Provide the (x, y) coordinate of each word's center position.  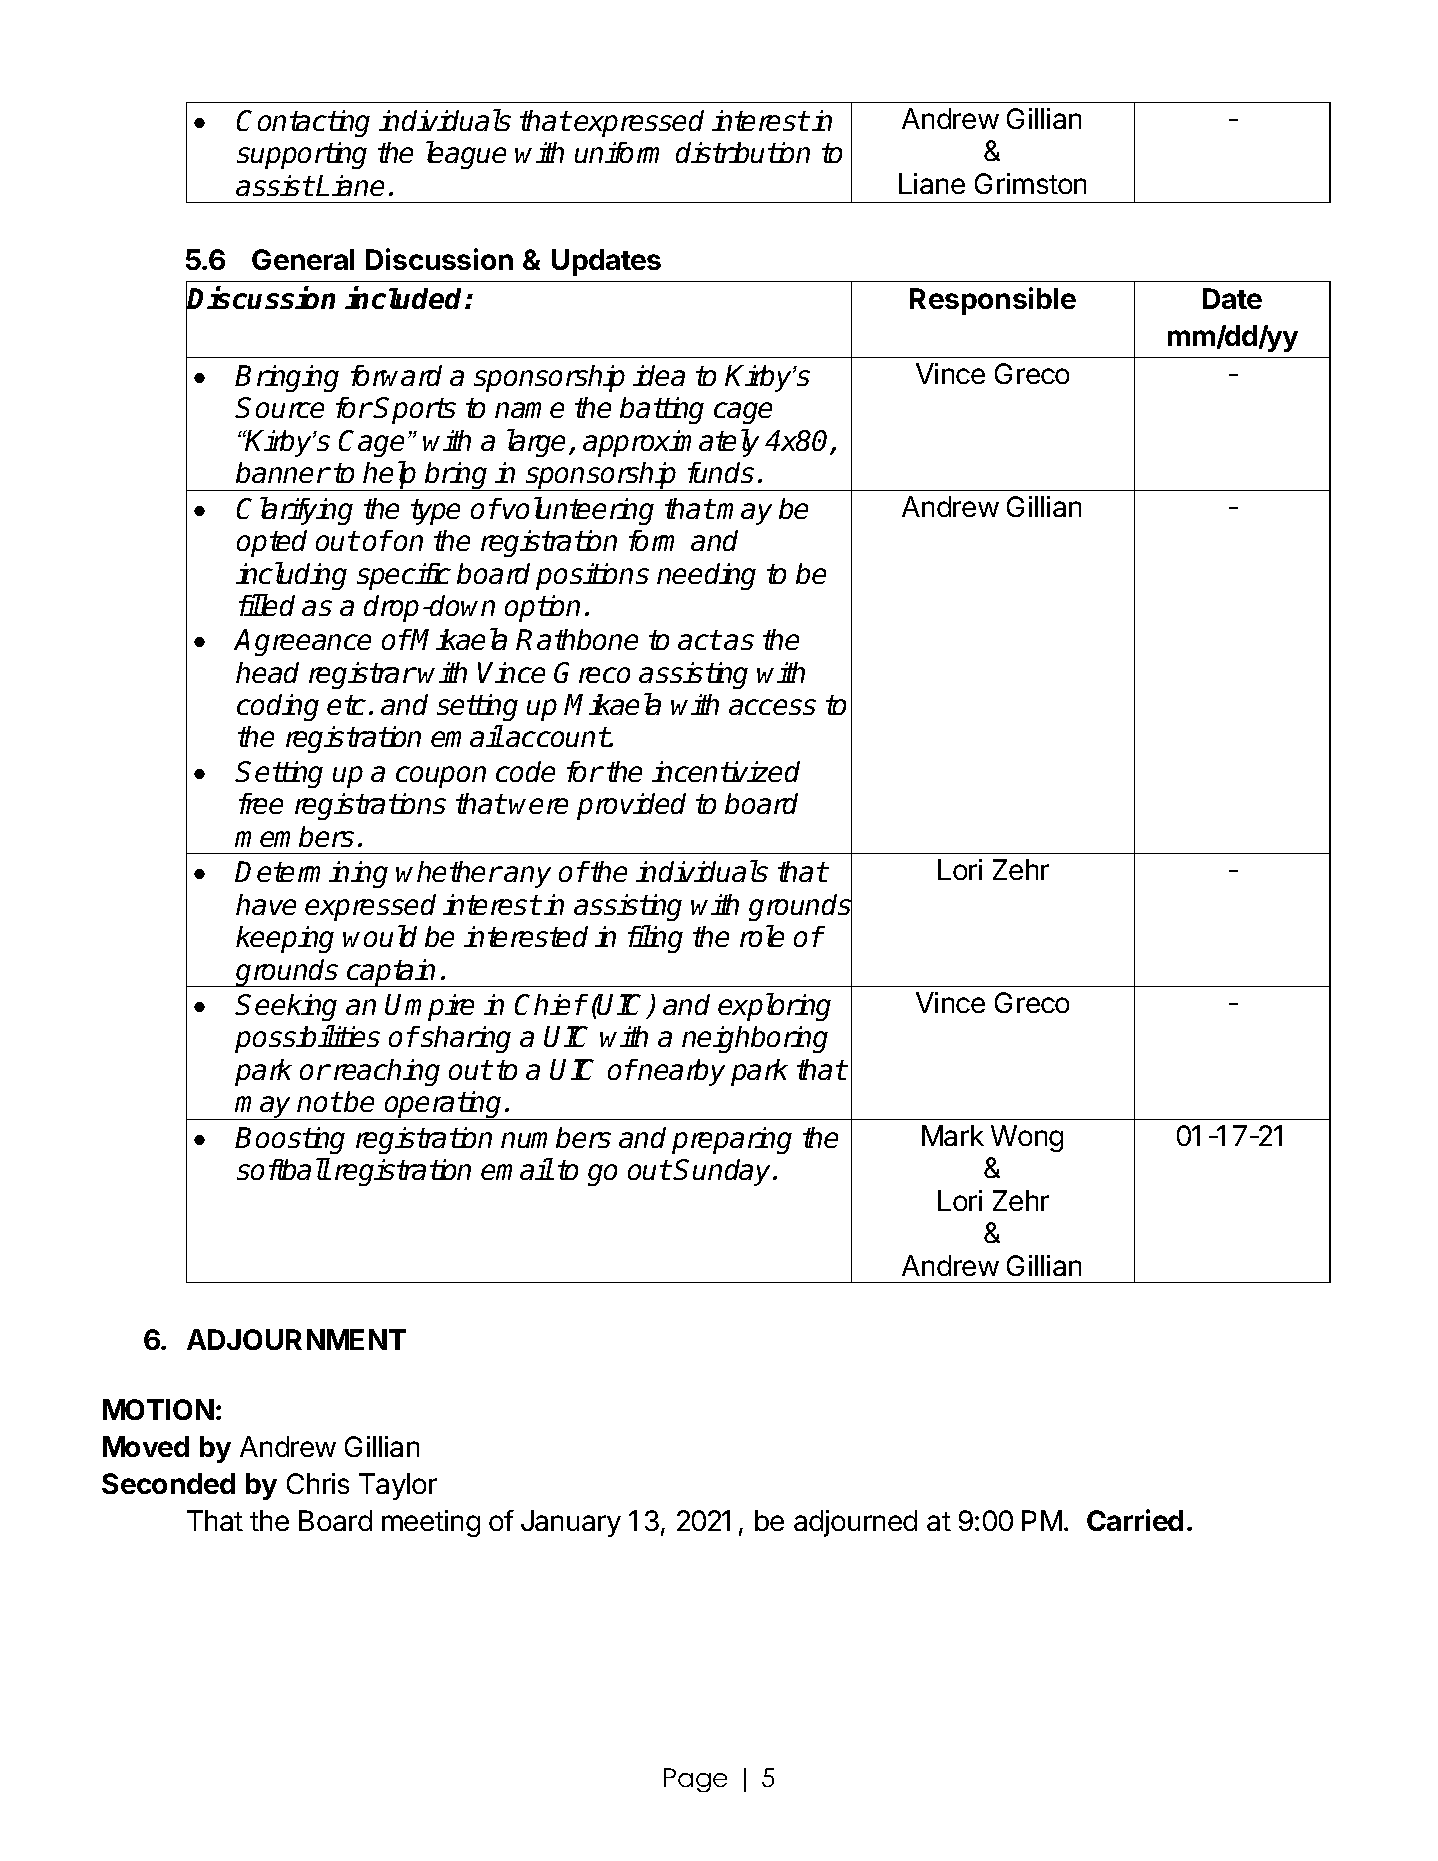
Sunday (723, 1172)
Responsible (993, 301)
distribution (743, 152)
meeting (431, 1523)
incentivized (726, 771)
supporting (302, 155)
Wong (1027, 1138)
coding (278, 707)
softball (283, 1169)
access (772, 707)
